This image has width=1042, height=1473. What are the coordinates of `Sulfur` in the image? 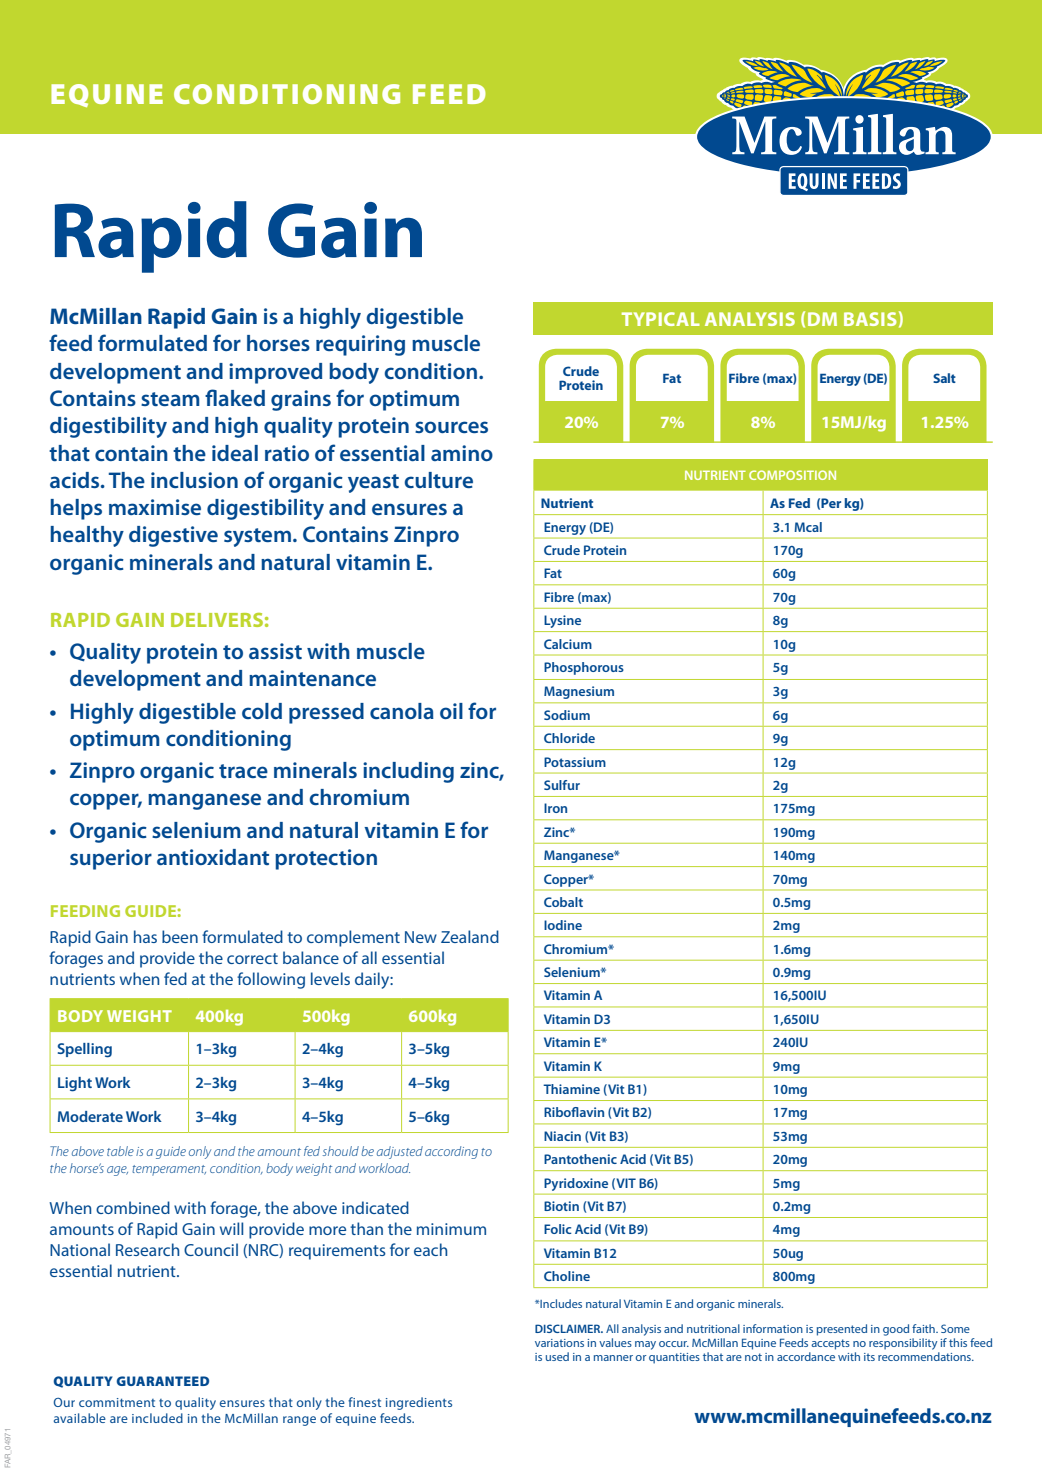 It's located at (562, 785).
